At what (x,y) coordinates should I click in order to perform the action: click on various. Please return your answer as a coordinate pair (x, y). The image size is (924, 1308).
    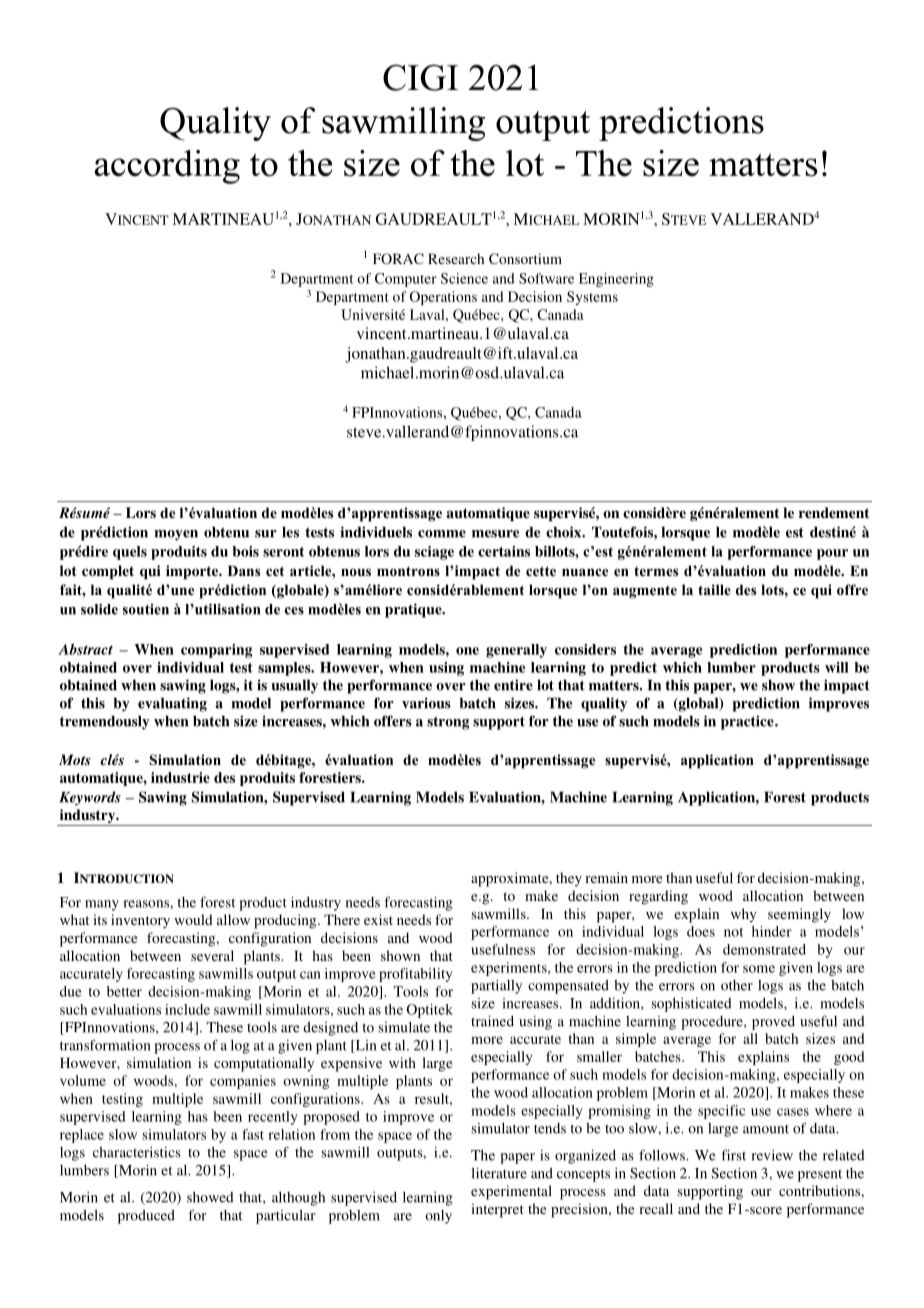
    Looking at the image, I should click on (426, 703).
